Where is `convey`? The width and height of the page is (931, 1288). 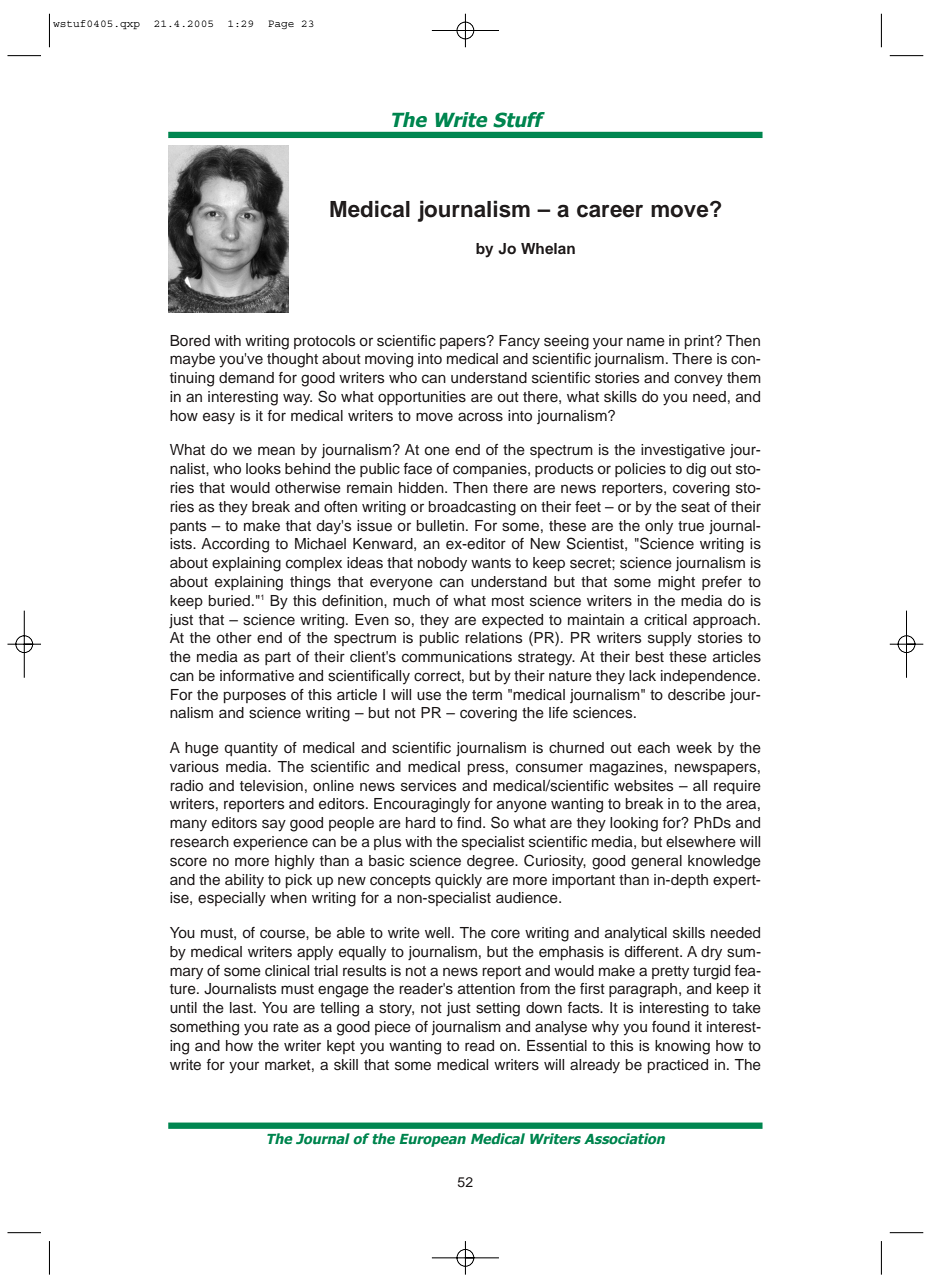 convey is located at coordinates (698, 380).
